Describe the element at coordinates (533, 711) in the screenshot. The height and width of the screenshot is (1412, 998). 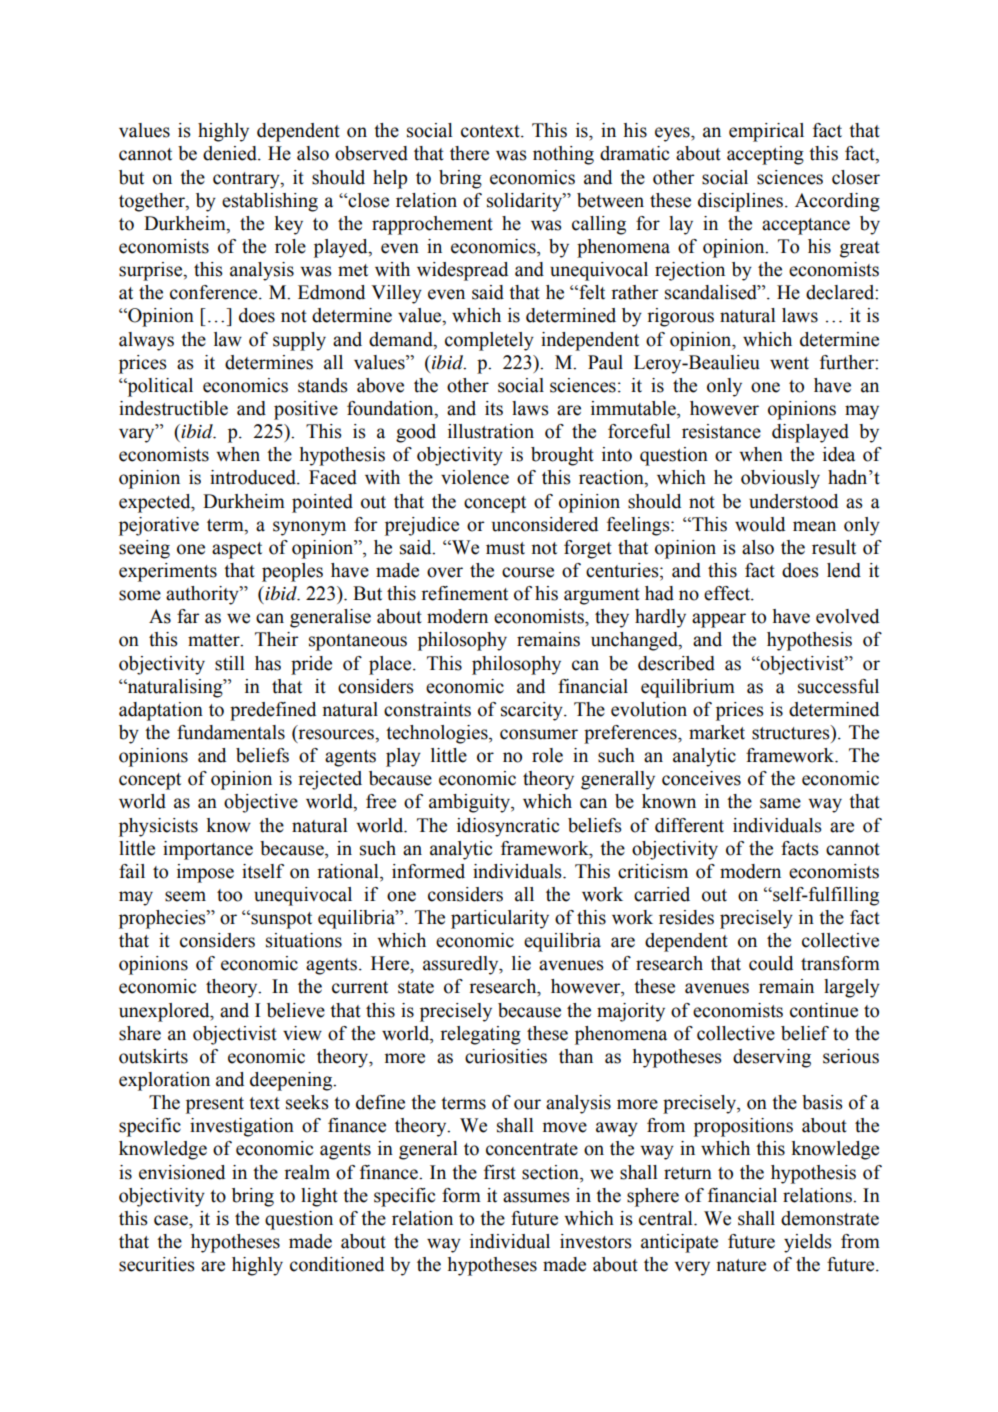
I see `scarcity` at that location.
